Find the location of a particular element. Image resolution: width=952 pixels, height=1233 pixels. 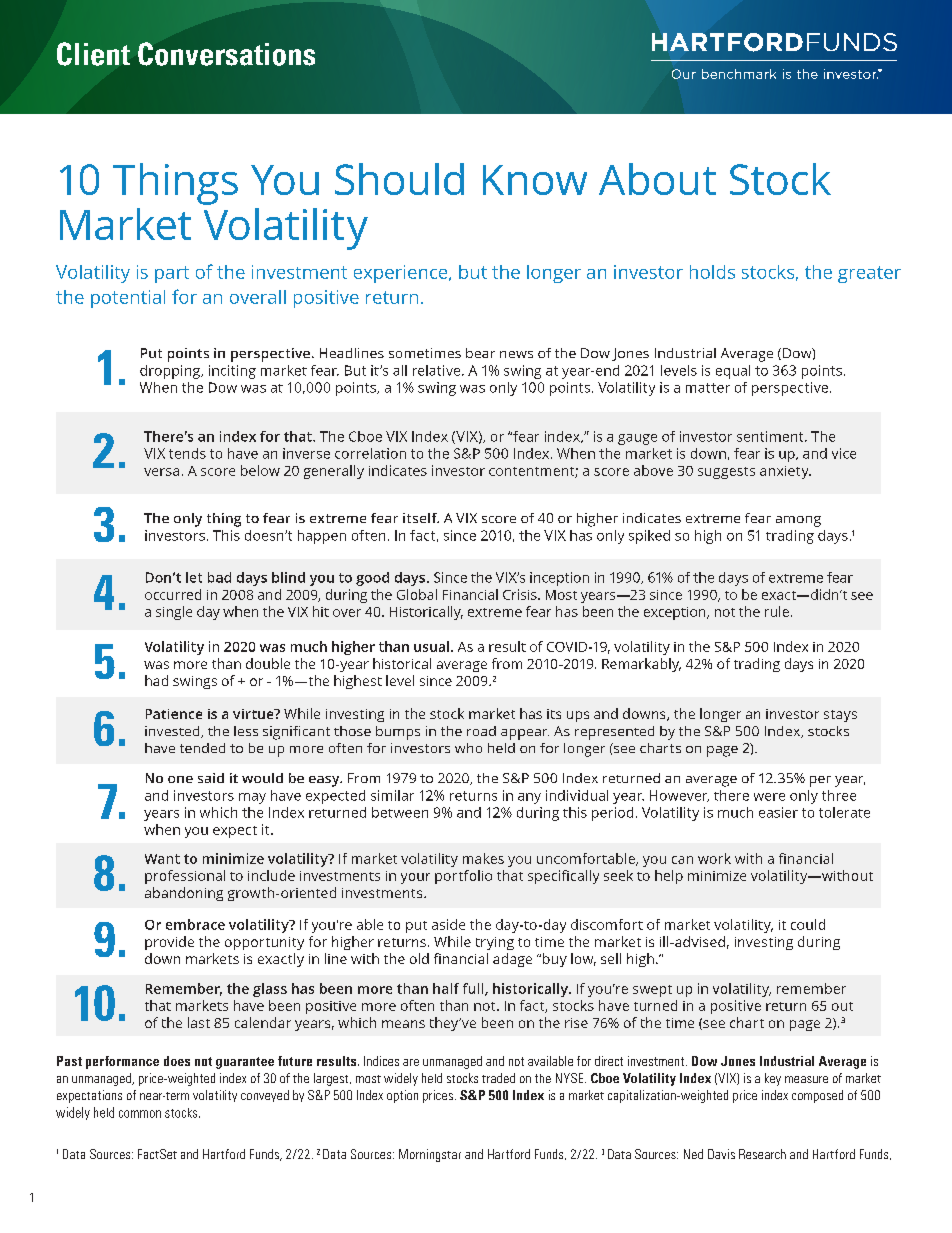

experience is located at coordinates (402, 274).
